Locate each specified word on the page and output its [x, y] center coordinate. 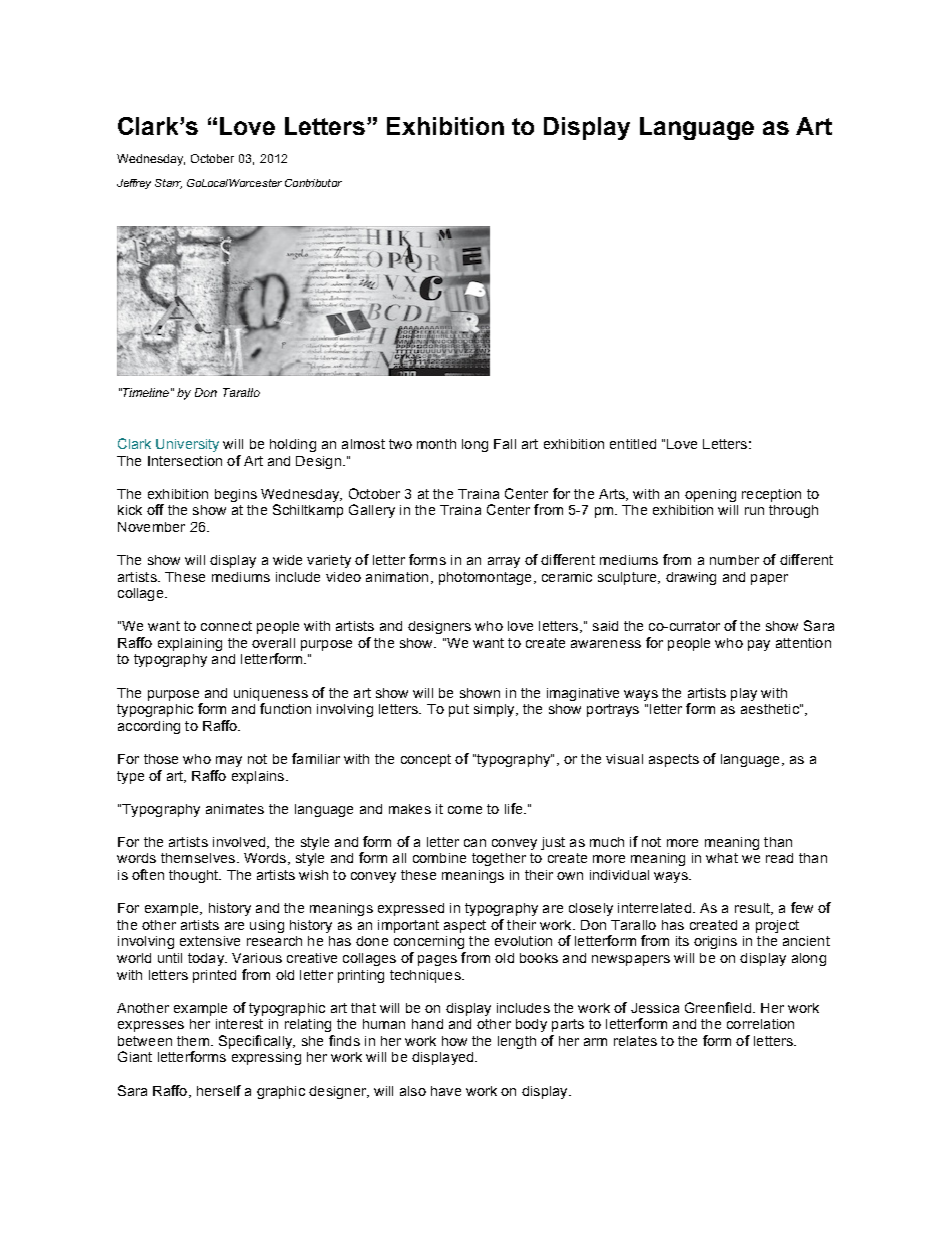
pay [759, 645]
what [722, 858]
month [436, 444]
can [475, 843]
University [187, 445]
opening [710, 495]
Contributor [313, 183]
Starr [168, 184]
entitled [633, 444]
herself [219, 1090]
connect [226, 626]
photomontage [485, 578]
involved [240, 843]
